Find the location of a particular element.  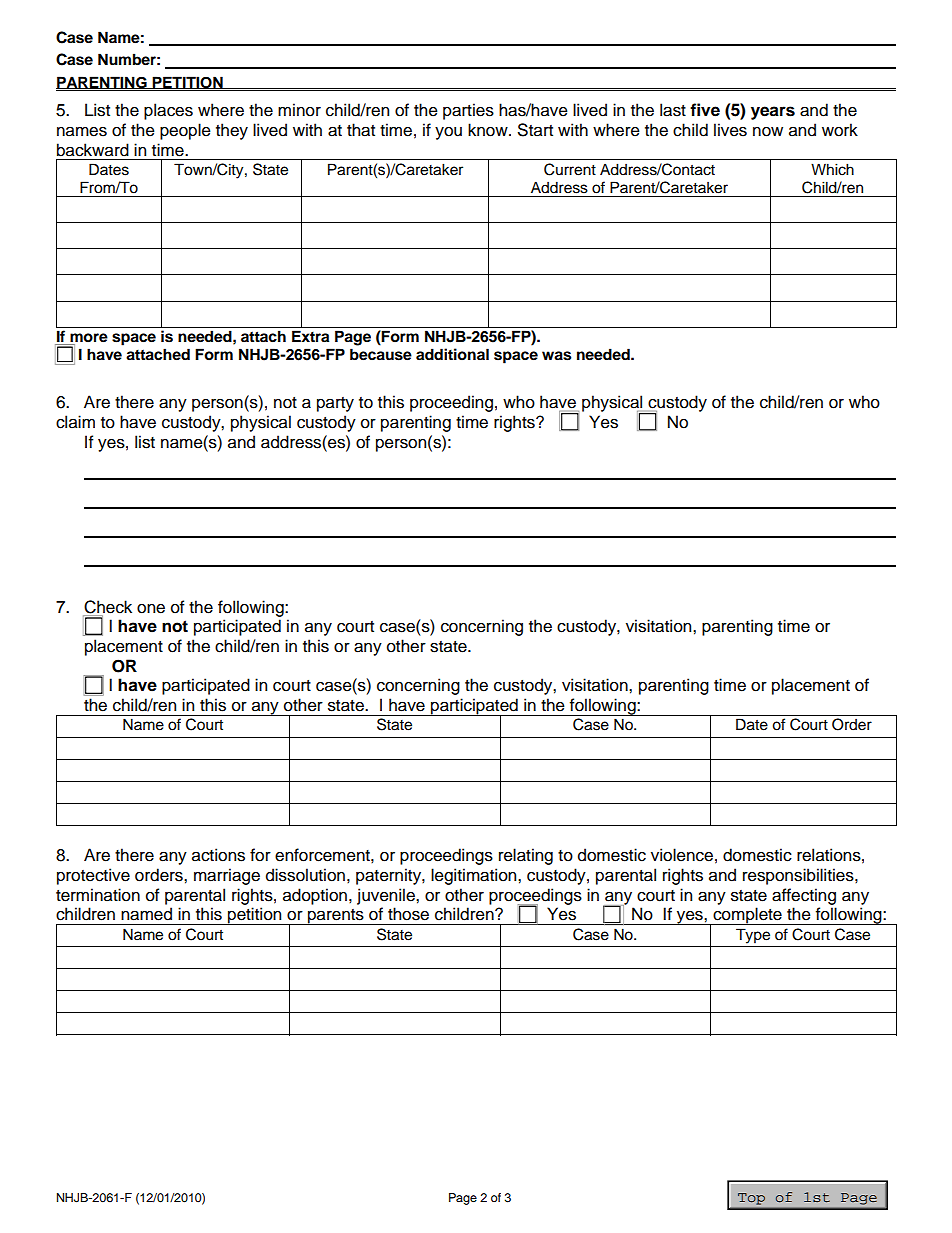

legitimation is located at coordinates (475, 876).
